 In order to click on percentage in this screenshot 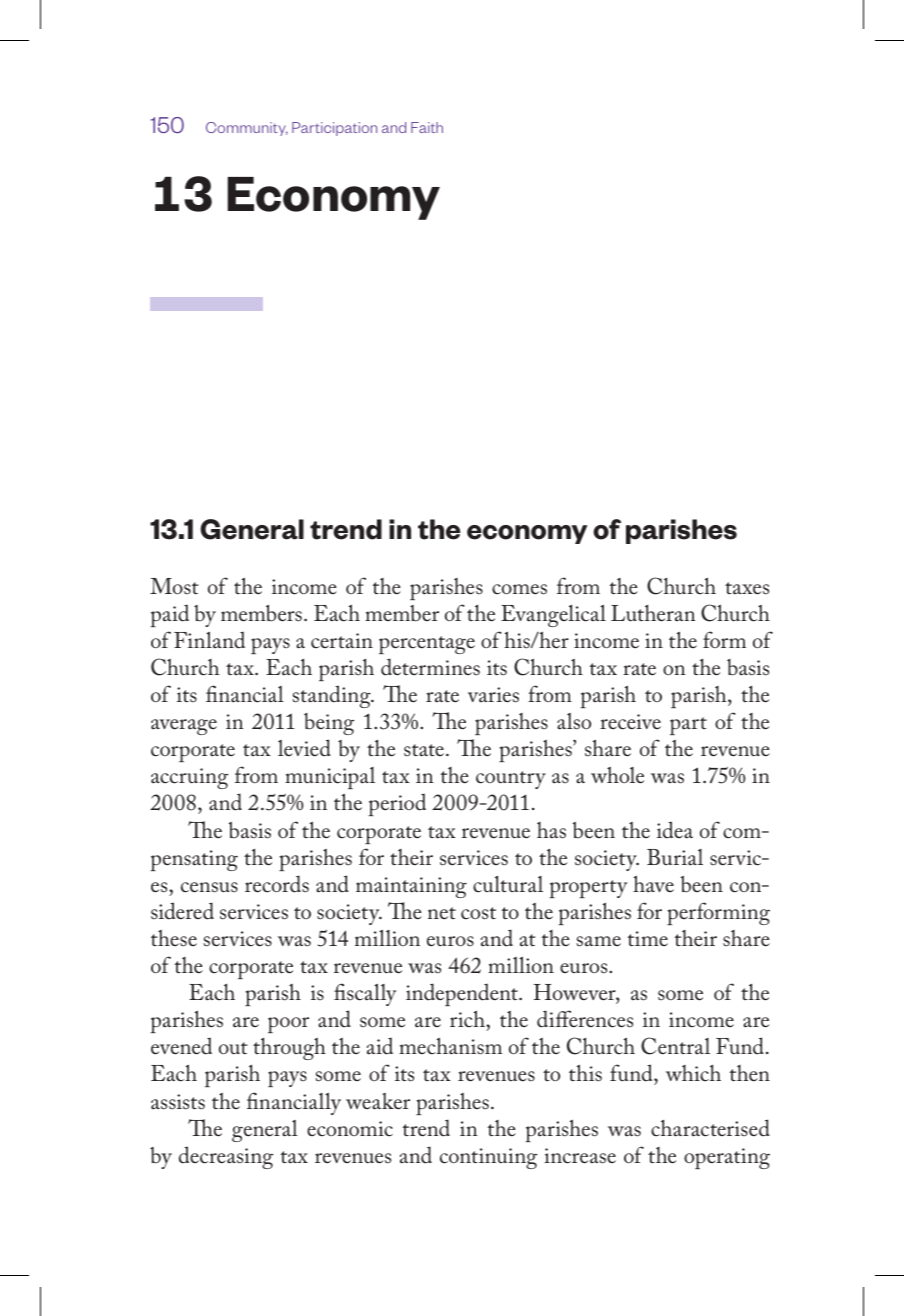, I will do `click(427, 645)`.
